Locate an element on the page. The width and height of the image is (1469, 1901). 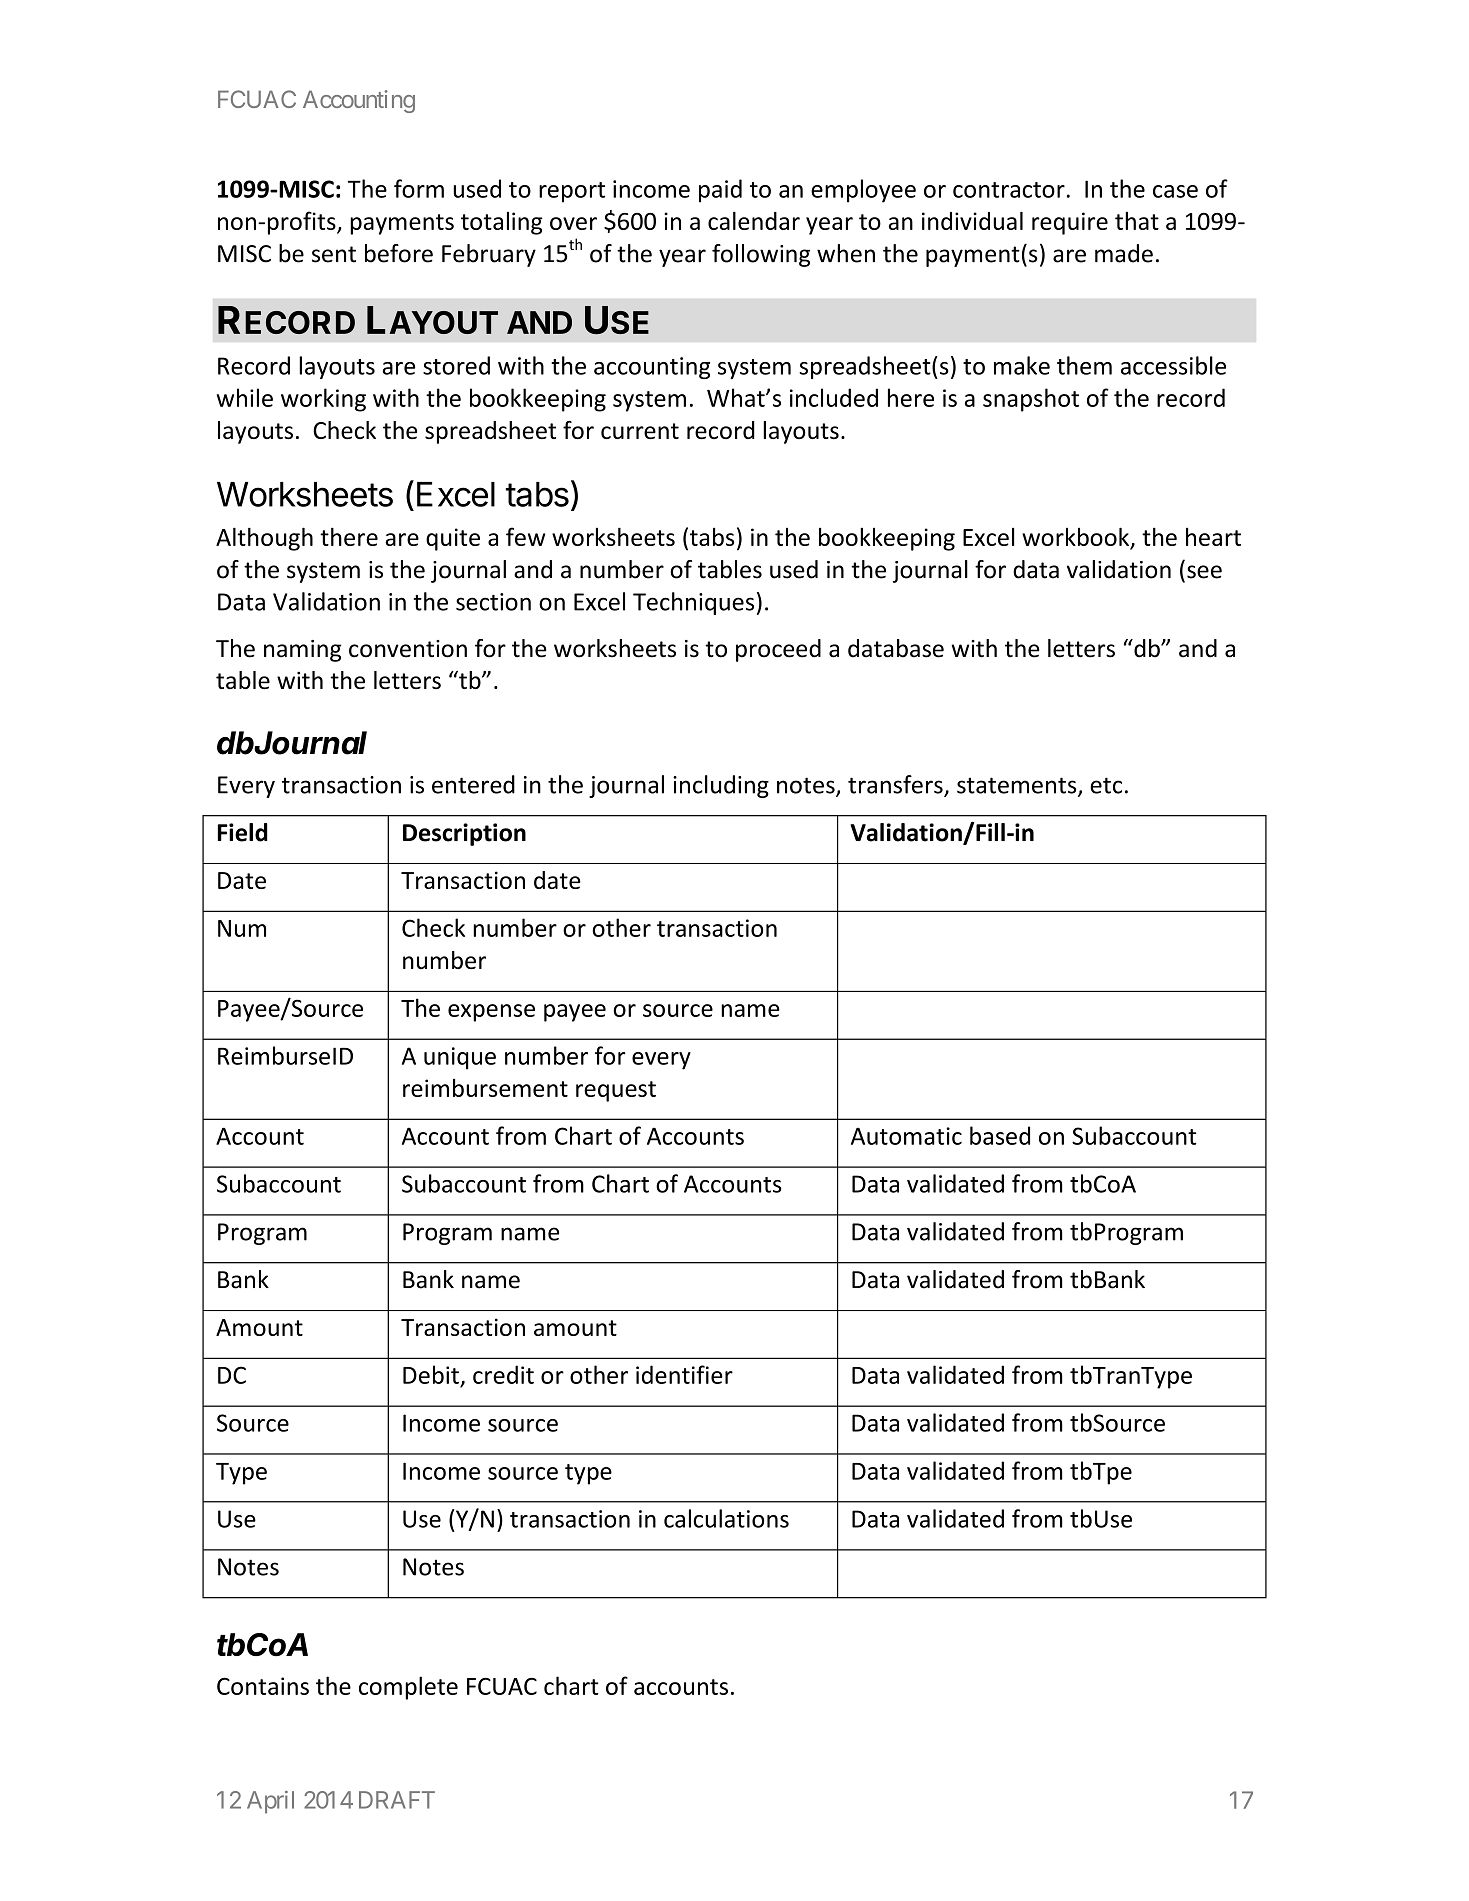
following is located at coordinates (761, 255).
